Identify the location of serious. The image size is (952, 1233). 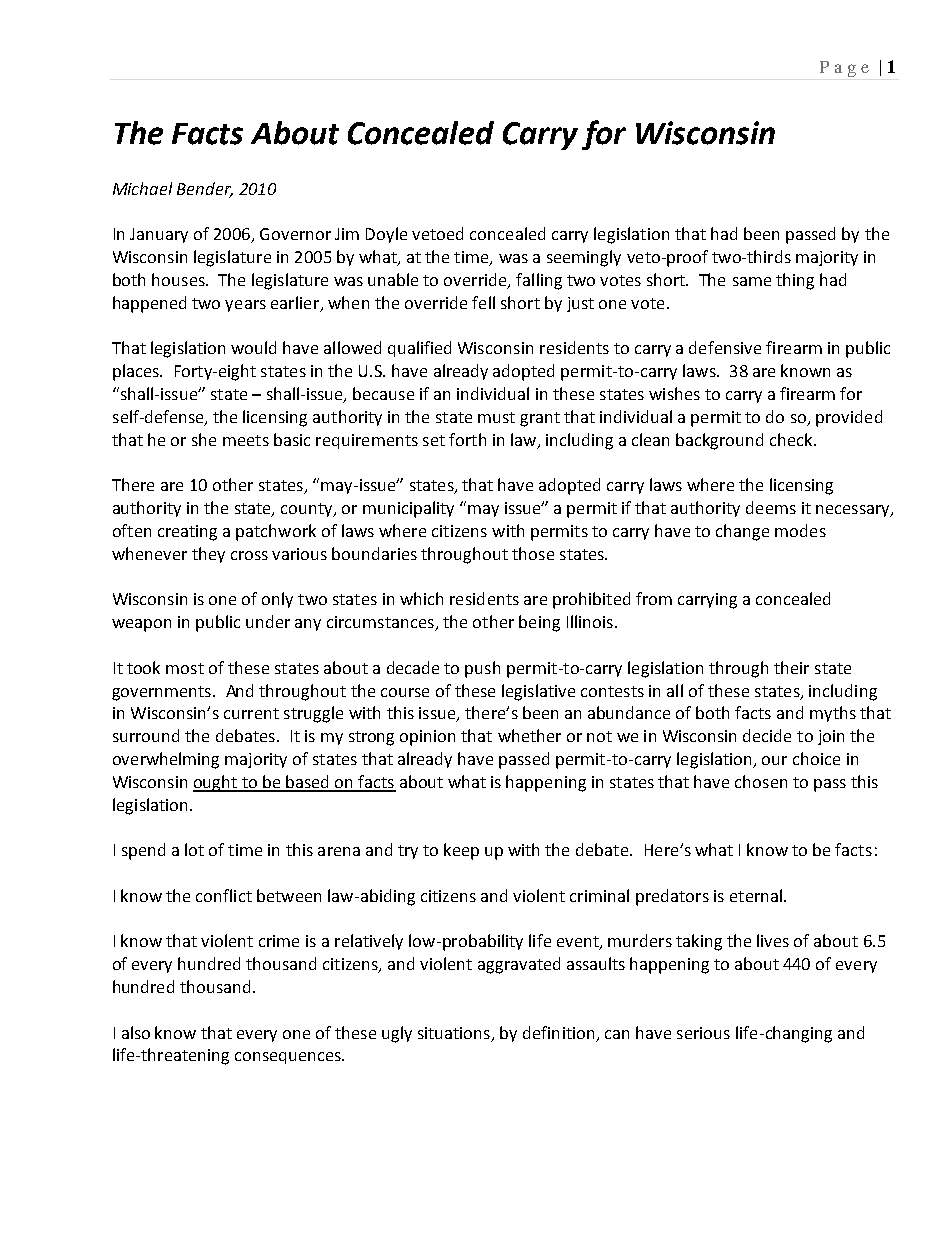
(703, 1033).
